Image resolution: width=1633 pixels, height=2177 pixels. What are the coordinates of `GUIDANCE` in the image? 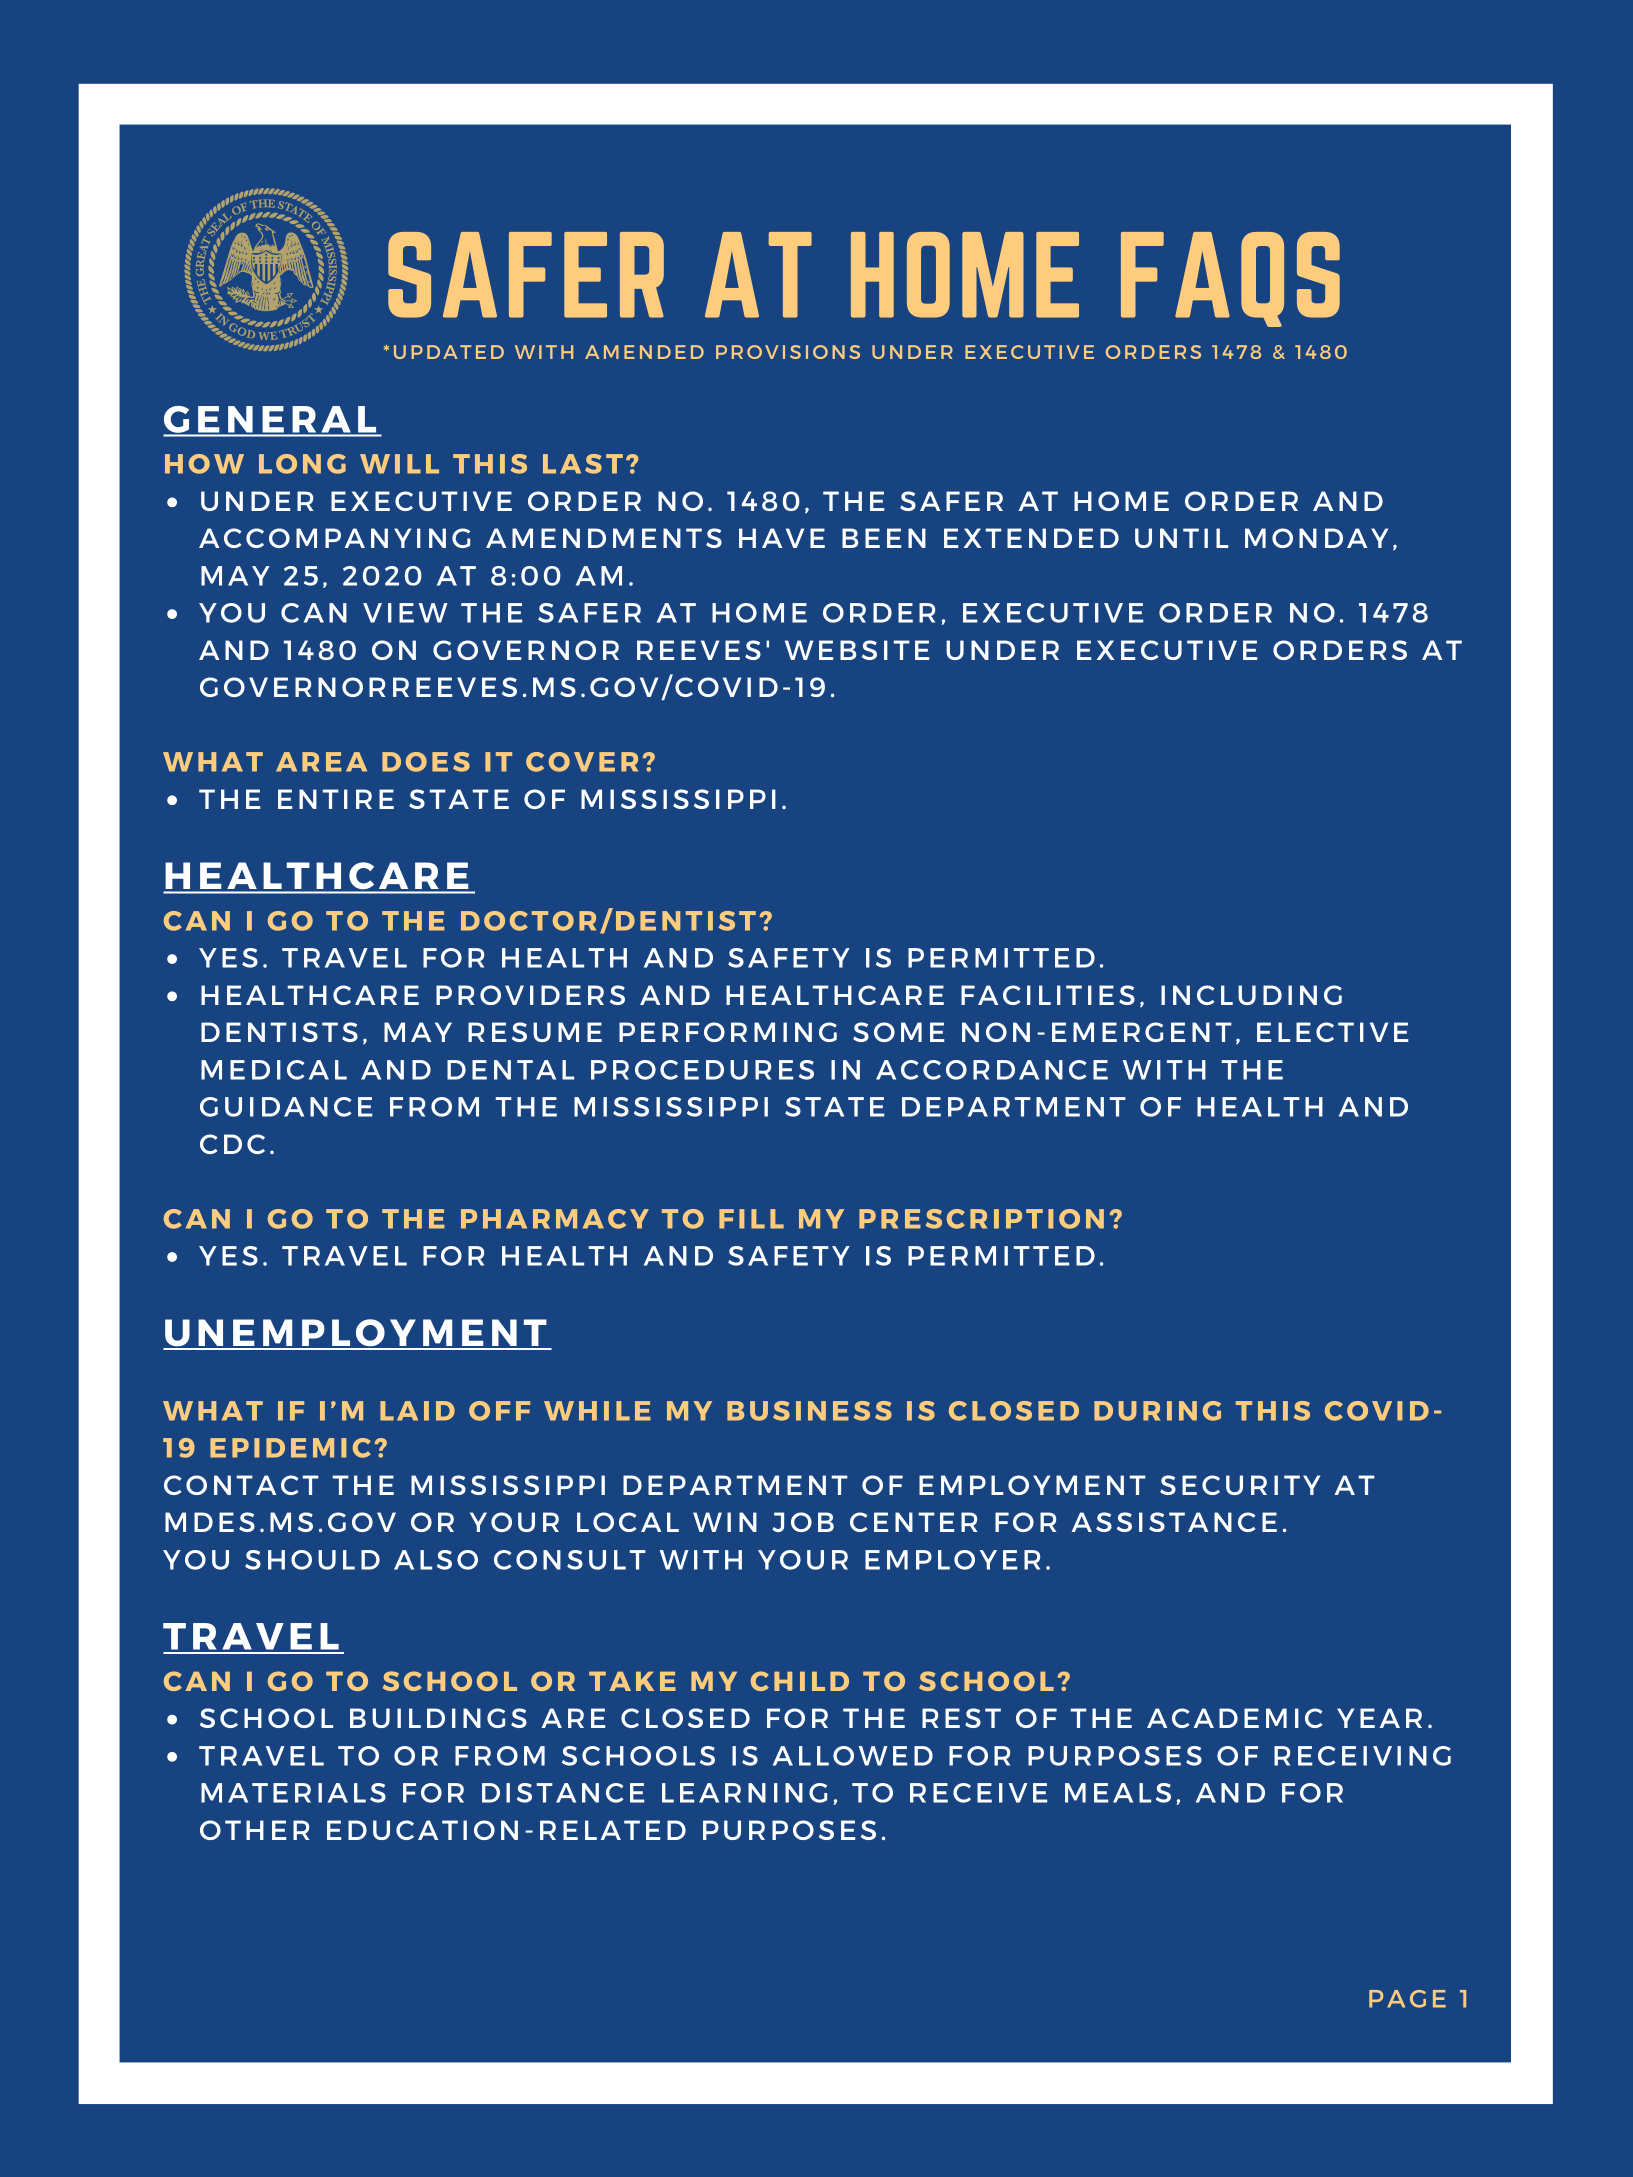 It's located at (286, 1107).
